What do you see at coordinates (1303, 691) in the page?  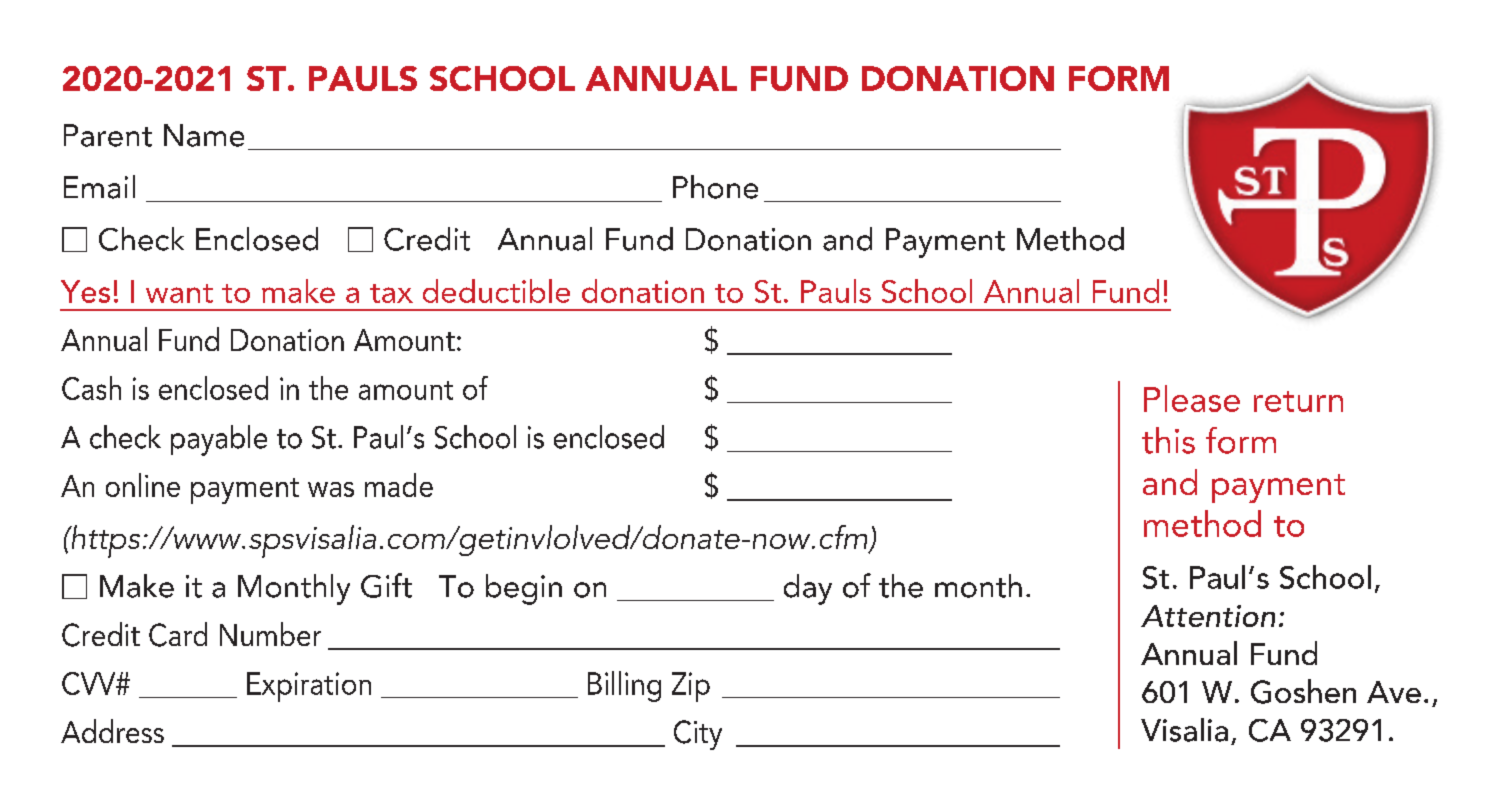 I see `Goshen` at bounding box center [1303, 691].
